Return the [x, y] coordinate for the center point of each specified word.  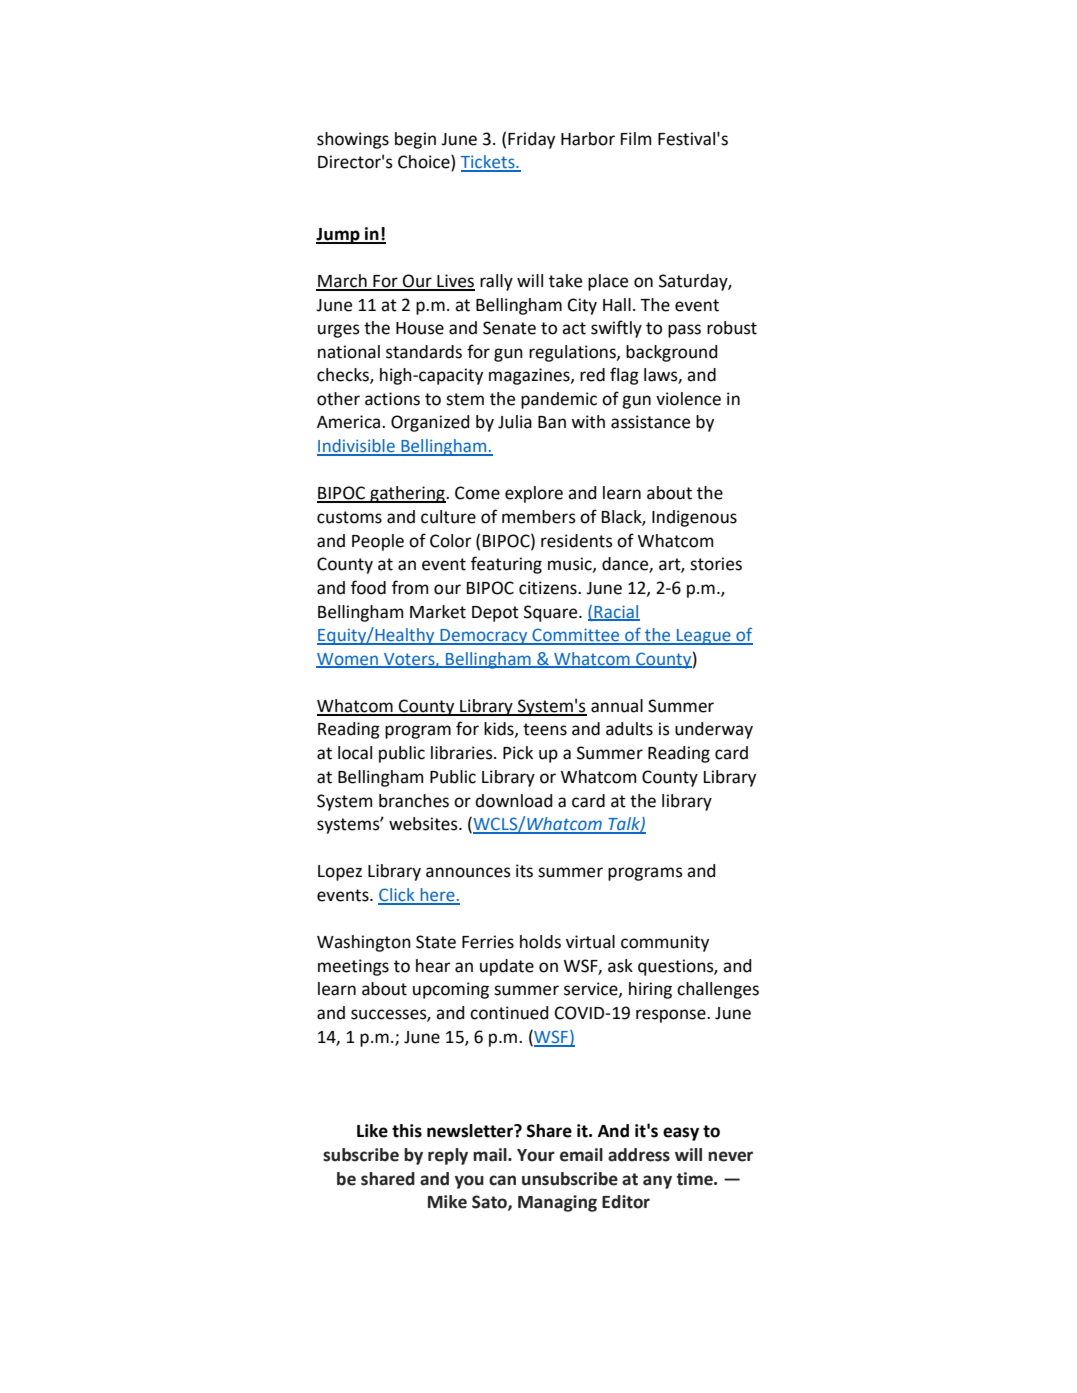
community [665, 943]
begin [415, 140]
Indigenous [694, 518]
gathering [407, 494]
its [524, 871]
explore [534, 494]
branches [414, 801]
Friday [531, 140]
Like [372, 1131]
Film [636, 138]
